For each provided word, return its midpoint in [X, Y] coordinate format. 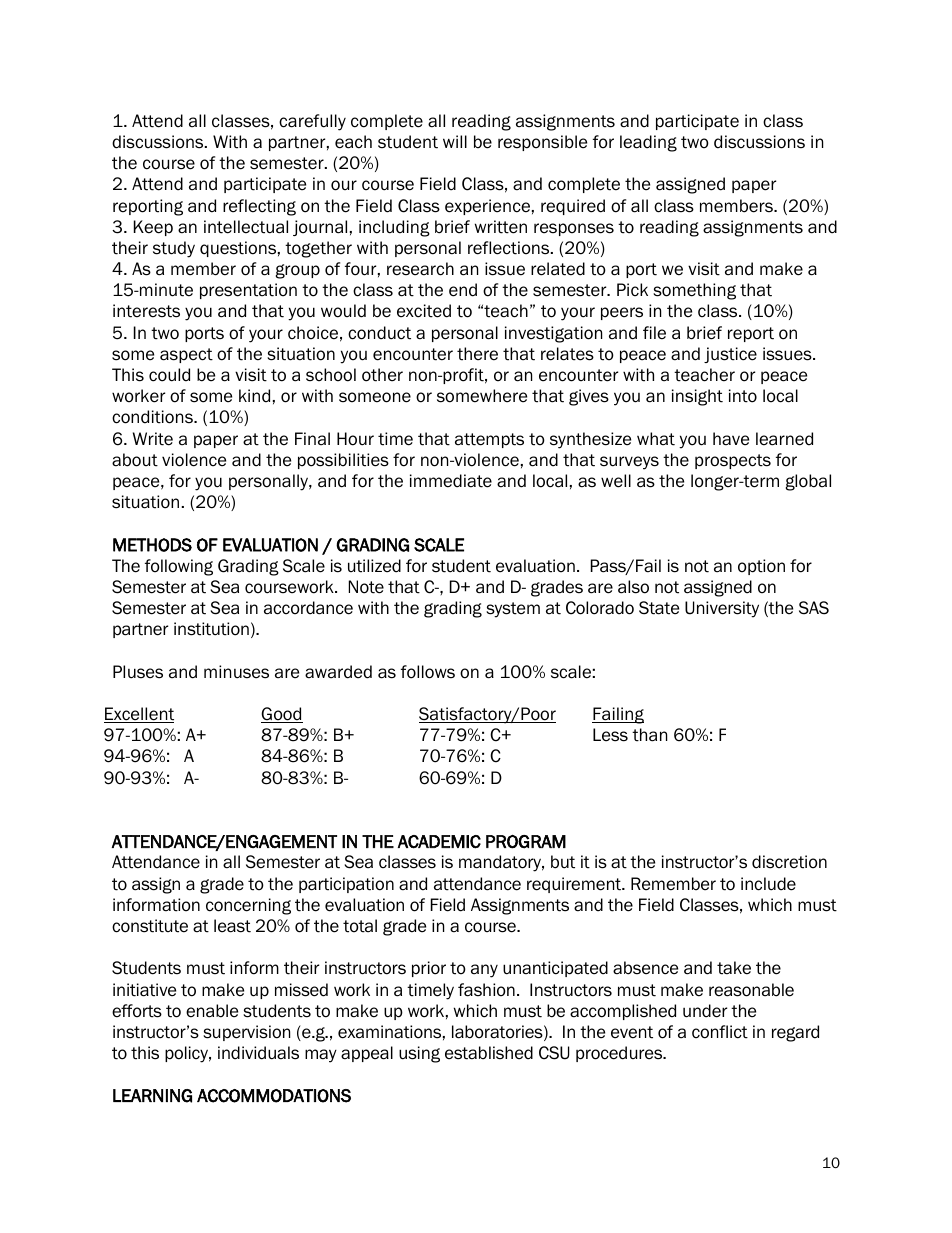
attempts [489, 440]
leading [648, 143]
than [649, 735]
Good [282, 715]
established [489, 1053]
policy [188, 1054]
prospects [733, 461]
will [455, 141]
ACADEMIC [439, 842]
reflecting [259, 207]
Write [153, 439]
